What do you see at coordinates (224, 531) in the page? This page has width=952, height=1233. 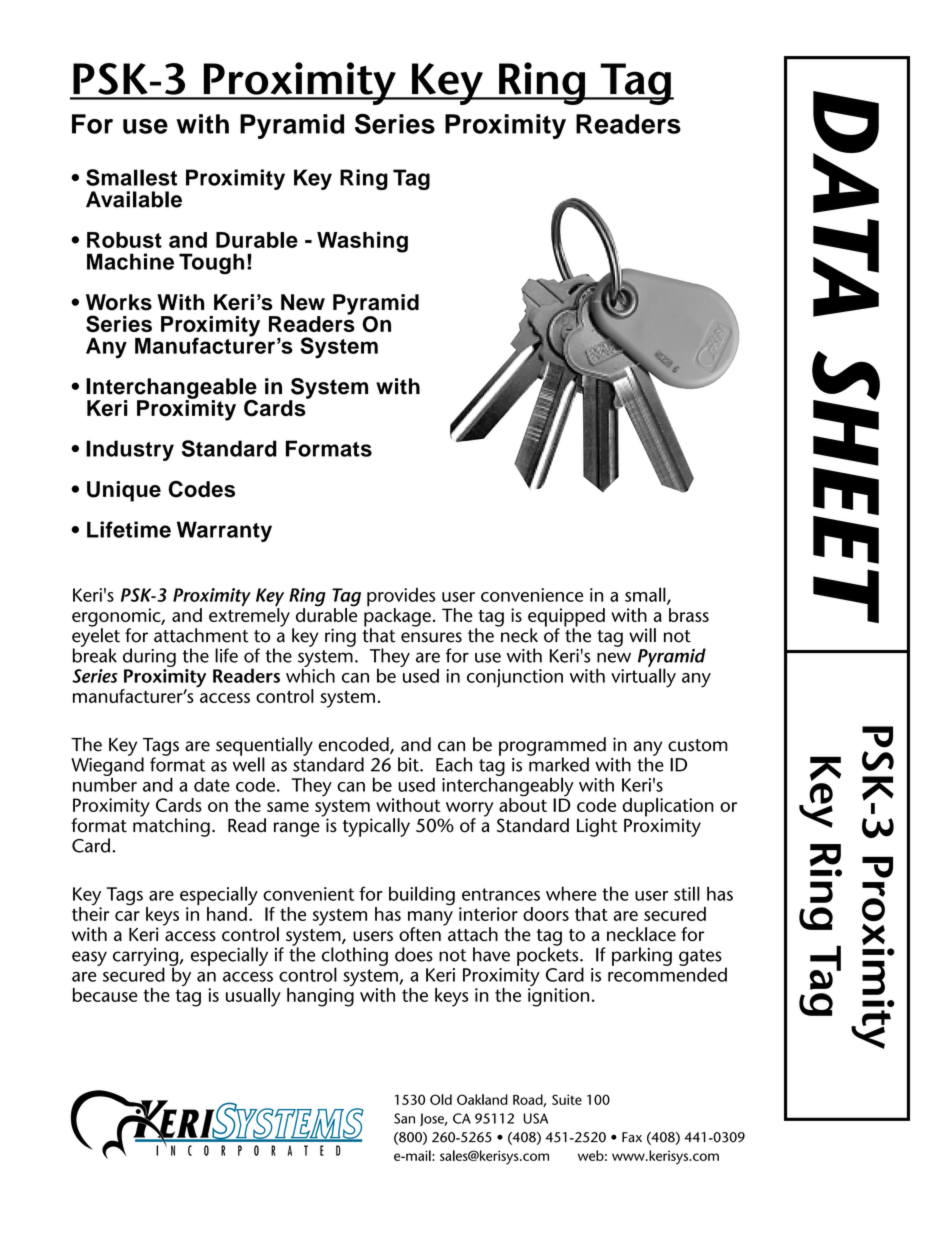 I see `Warranty` at bounding box center [224, 531].
